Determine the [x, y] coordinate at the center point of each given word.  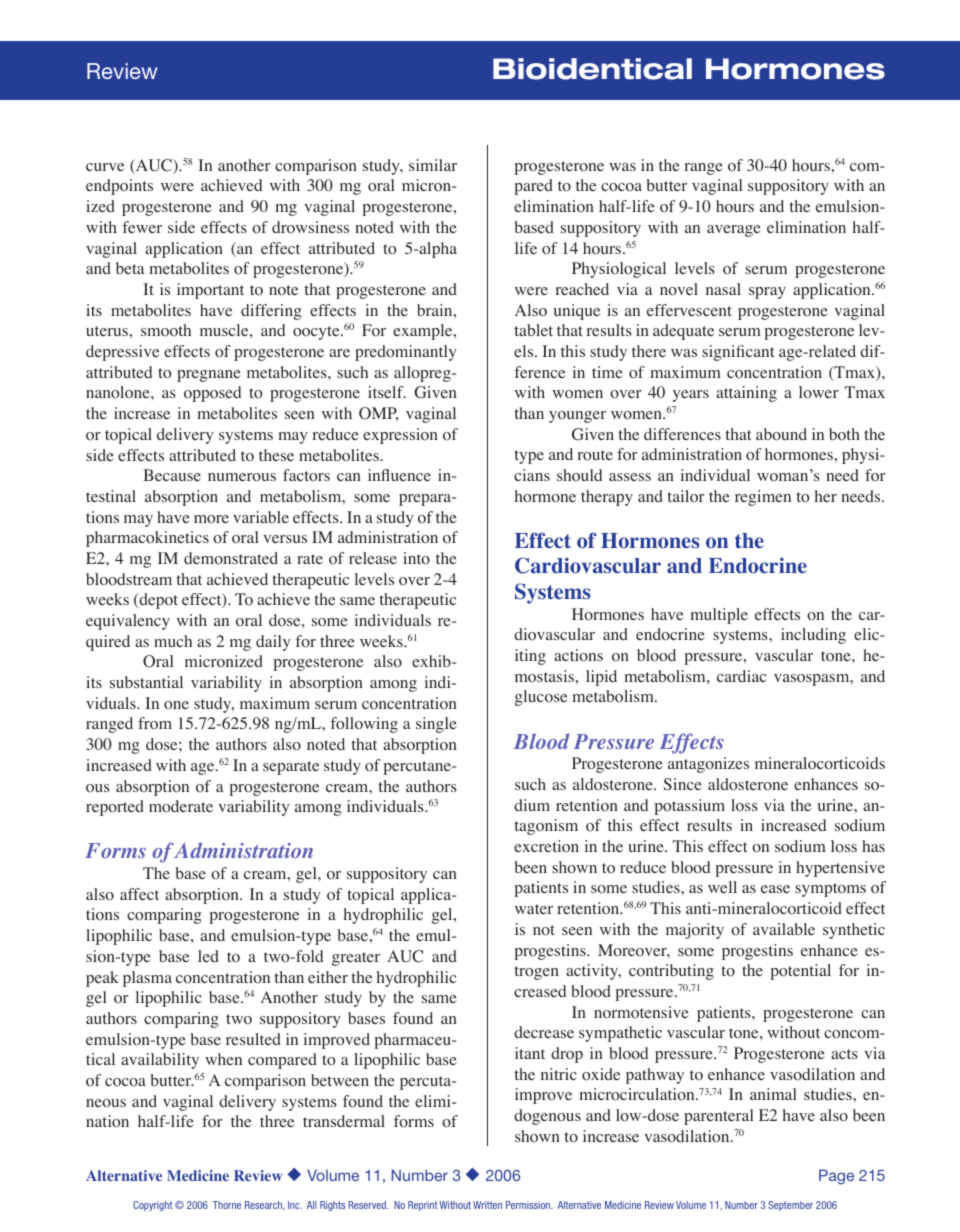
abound [781, 434]
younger [577, 417]
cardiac [741, 676]
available [784, 929]
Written [487, 1205]
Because [172, 475]
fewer [142, 227]
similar [433, 165]
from [155, 723]
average [734, 231]
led [208, 956]
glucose [541, 698]
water [534, 909]
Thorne [227, 1205]
